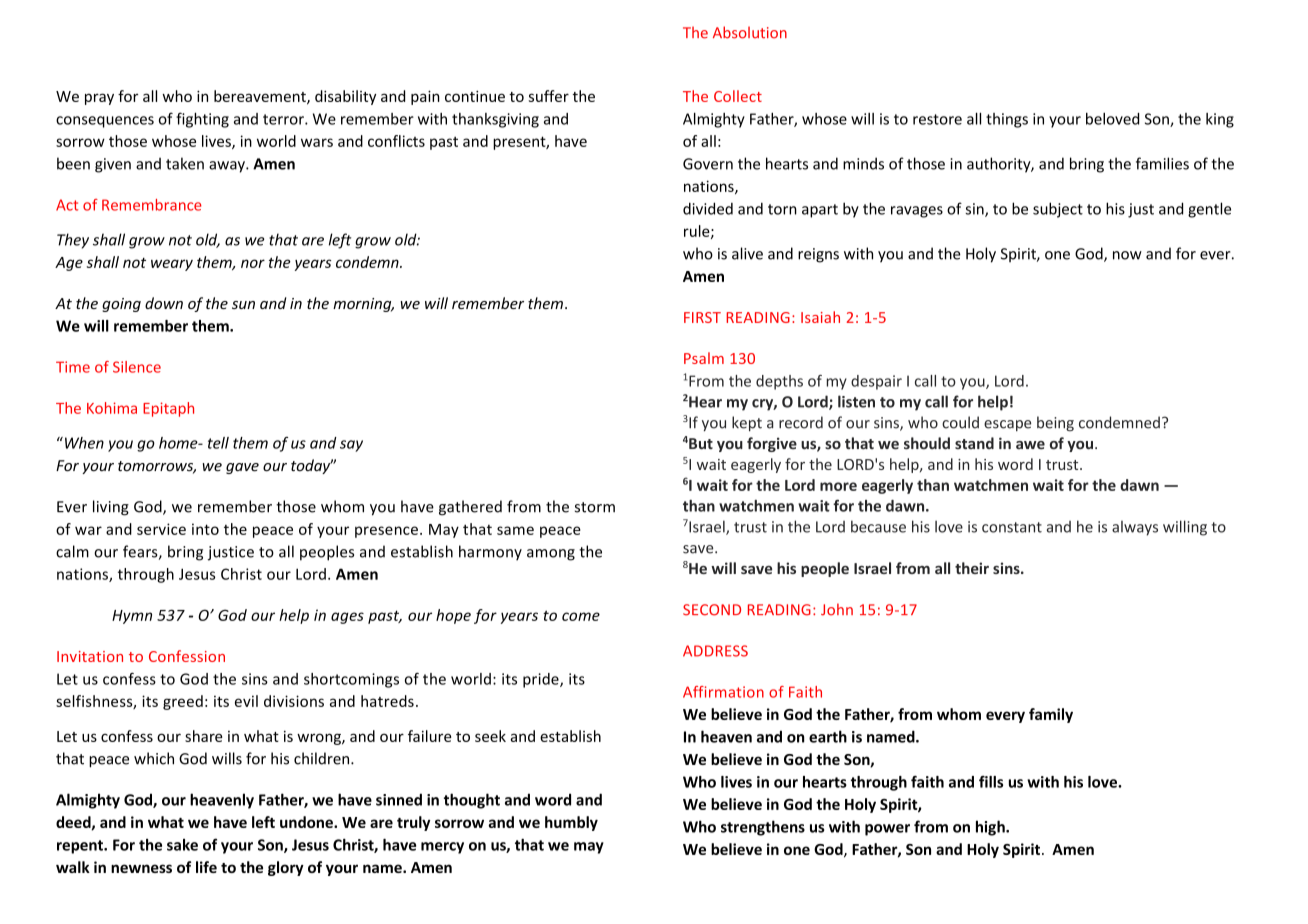 The width and height of the document is (1308, 924). I want to click on their, so click(972, 568).
